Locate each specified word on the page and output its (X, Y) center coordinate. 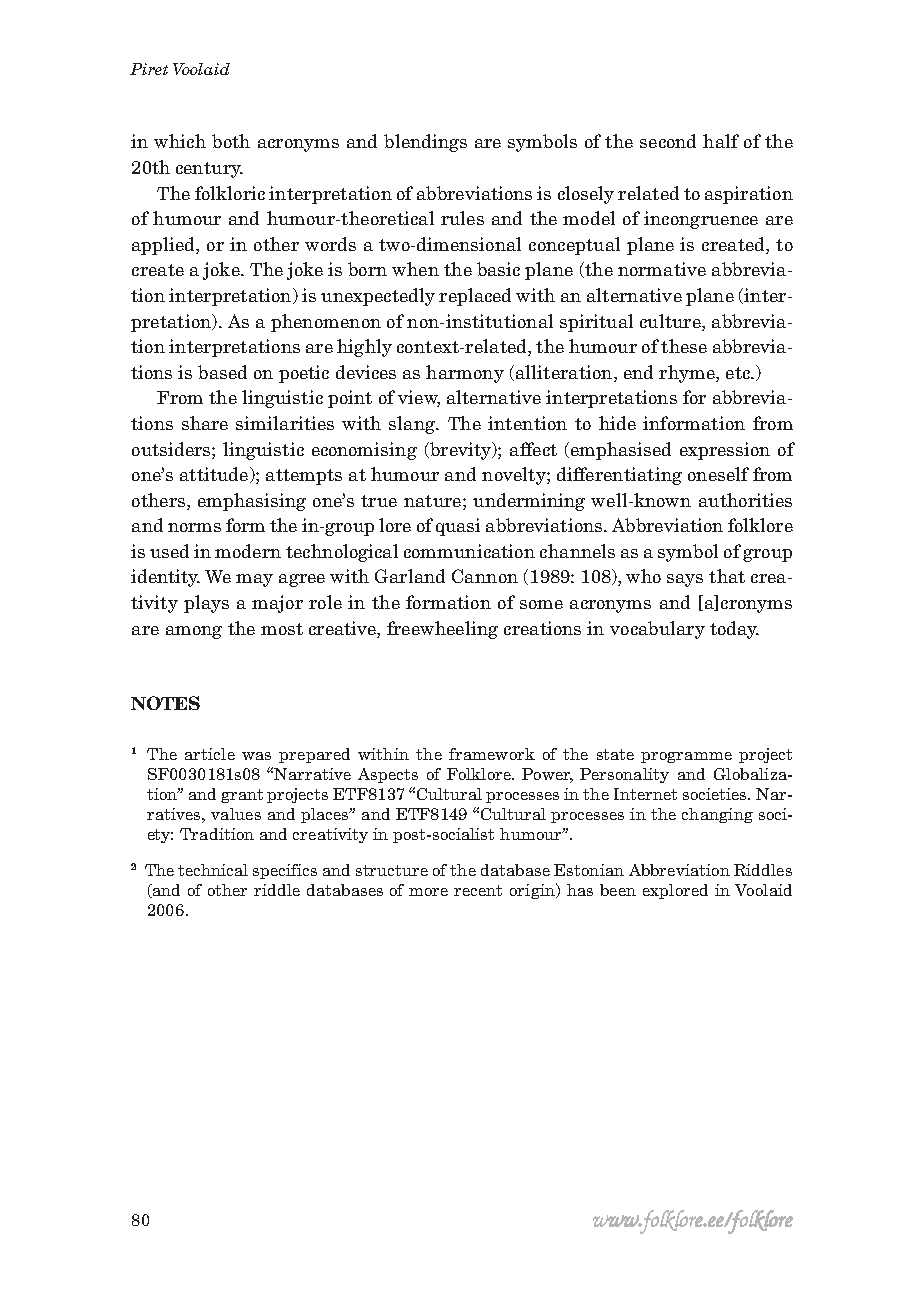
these (684, 346)
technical (213, 870)
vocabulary (657, 630)
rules (462, 218)
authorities (745, 500)
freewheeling (442, 630)
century (209, 170)
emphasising (252, 502)
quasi (458, 527)
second (668, 141)
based (222, 372)
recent (478, 890)
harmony (465, 374)
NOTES (165, 703)
